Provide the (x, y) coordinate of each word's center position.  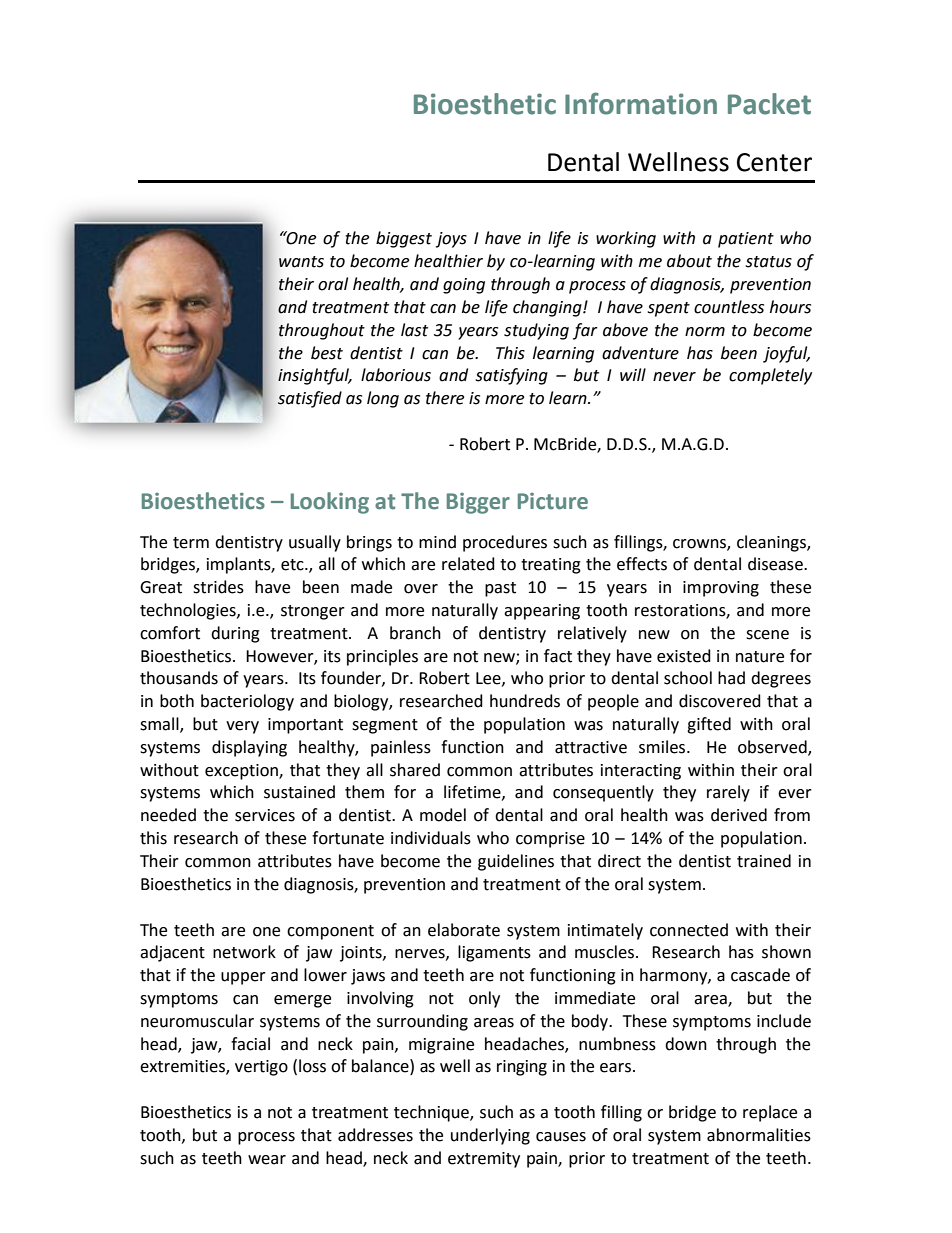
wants (301, 262)
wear (267, 1160)
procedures (505, 543)
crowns (700, 544)
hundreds (525, 701)
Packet (769, 104)
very (242, 727)
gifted (709, 725)
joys (451, 240)
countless (729, 307)
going (464, 286)
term (191, 543)
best (327, 353)
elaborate (464, 930)
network (244, 952)
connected (689, 930)
